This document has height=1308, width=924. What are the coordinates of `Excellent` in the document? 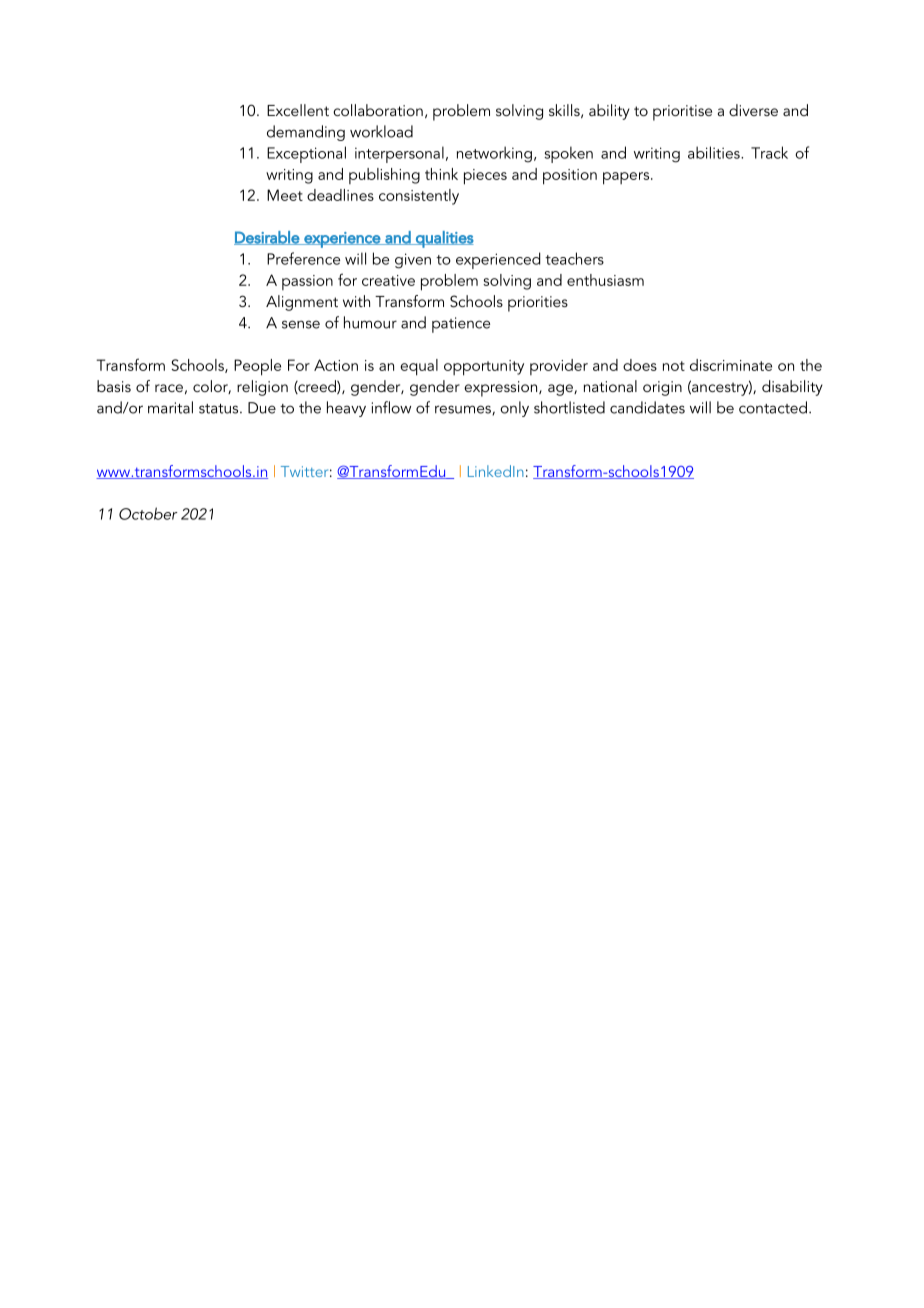 It's located at (298, 110).
